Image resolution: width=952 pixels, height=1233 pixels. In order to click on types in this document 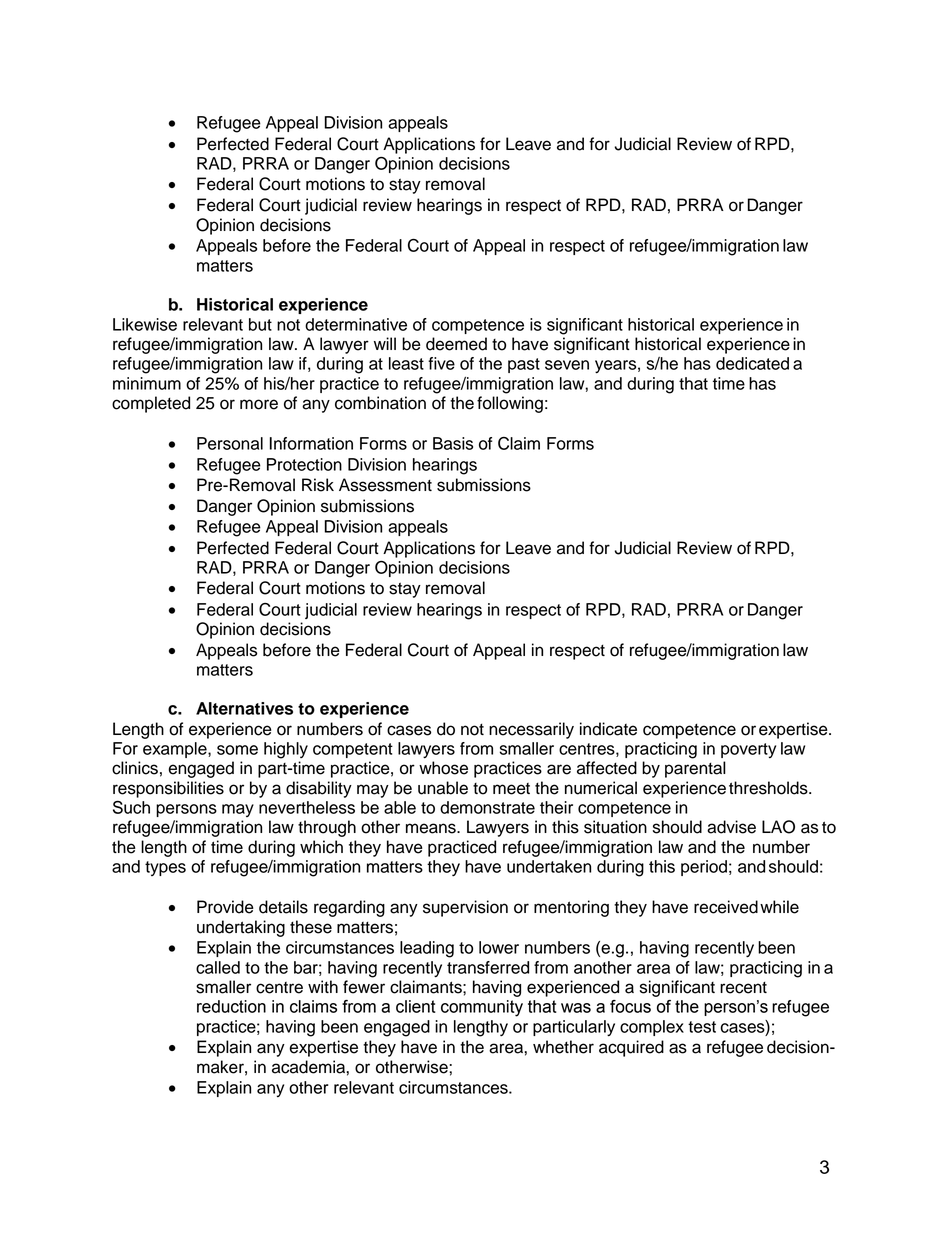, I will do `click(165, 868)`.
